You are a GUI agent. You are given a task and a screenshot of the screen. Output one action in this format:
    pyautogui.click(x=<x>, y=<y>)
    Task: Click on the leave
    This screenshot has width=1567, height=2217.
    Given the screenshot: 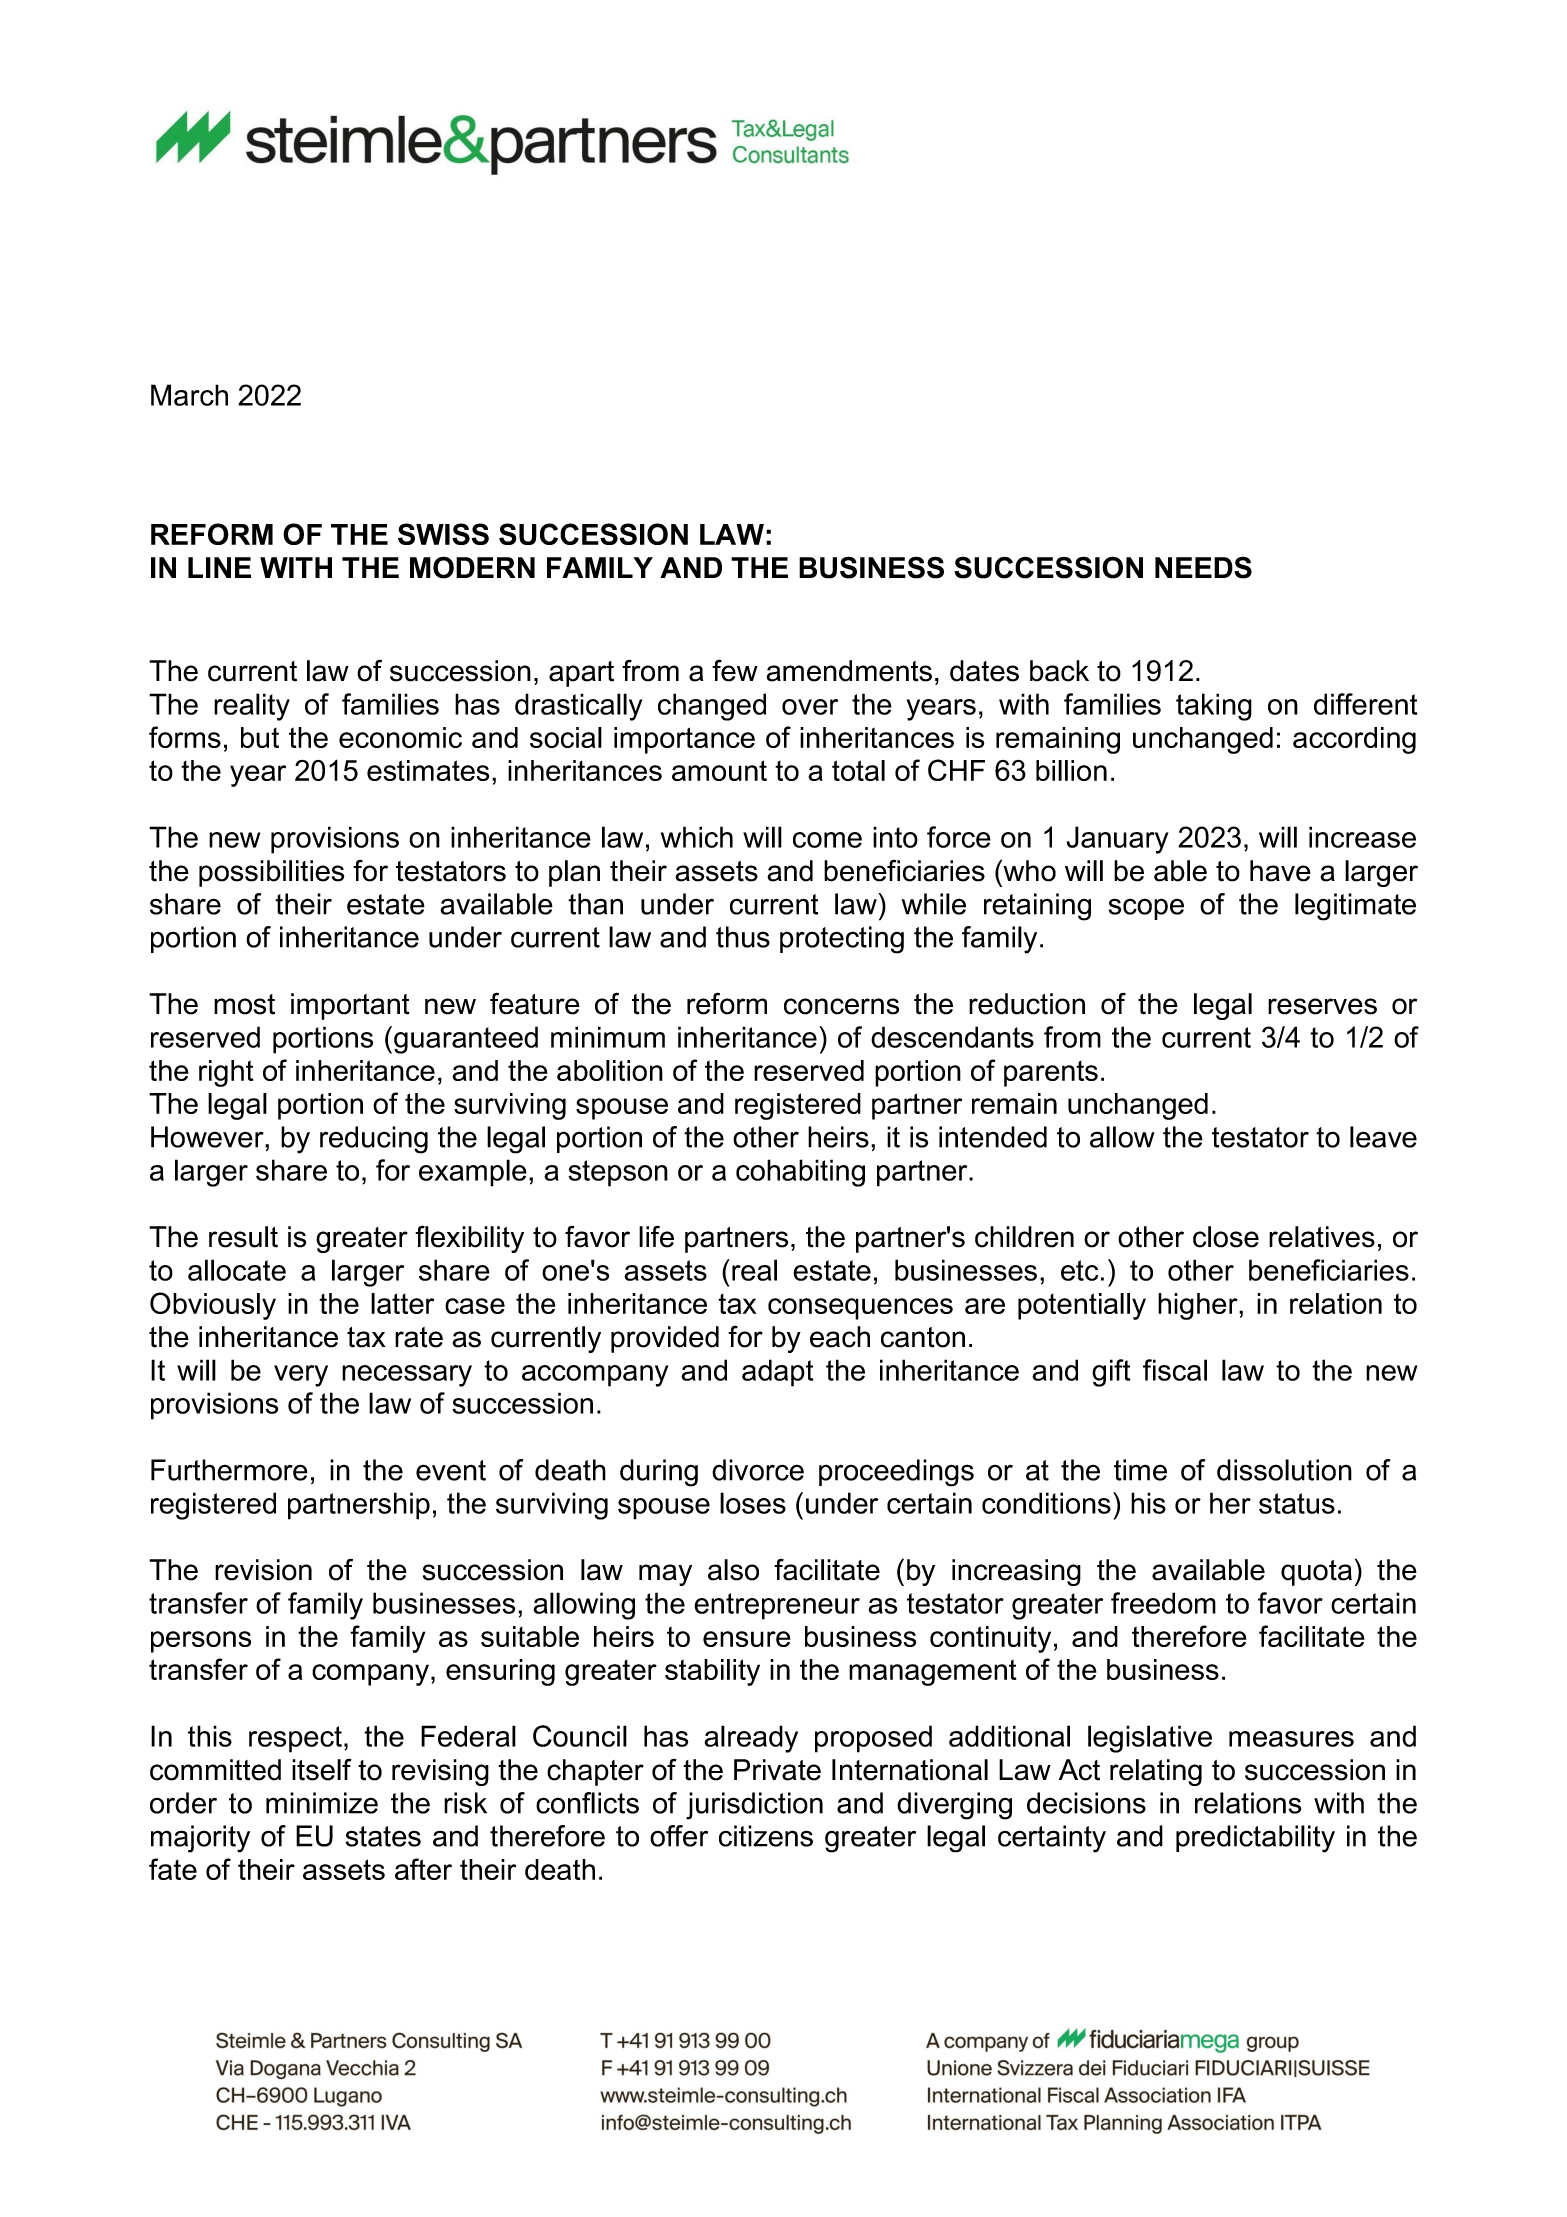 What is the action you would take?
    pyautogui.click(x=1383, y=1137)
